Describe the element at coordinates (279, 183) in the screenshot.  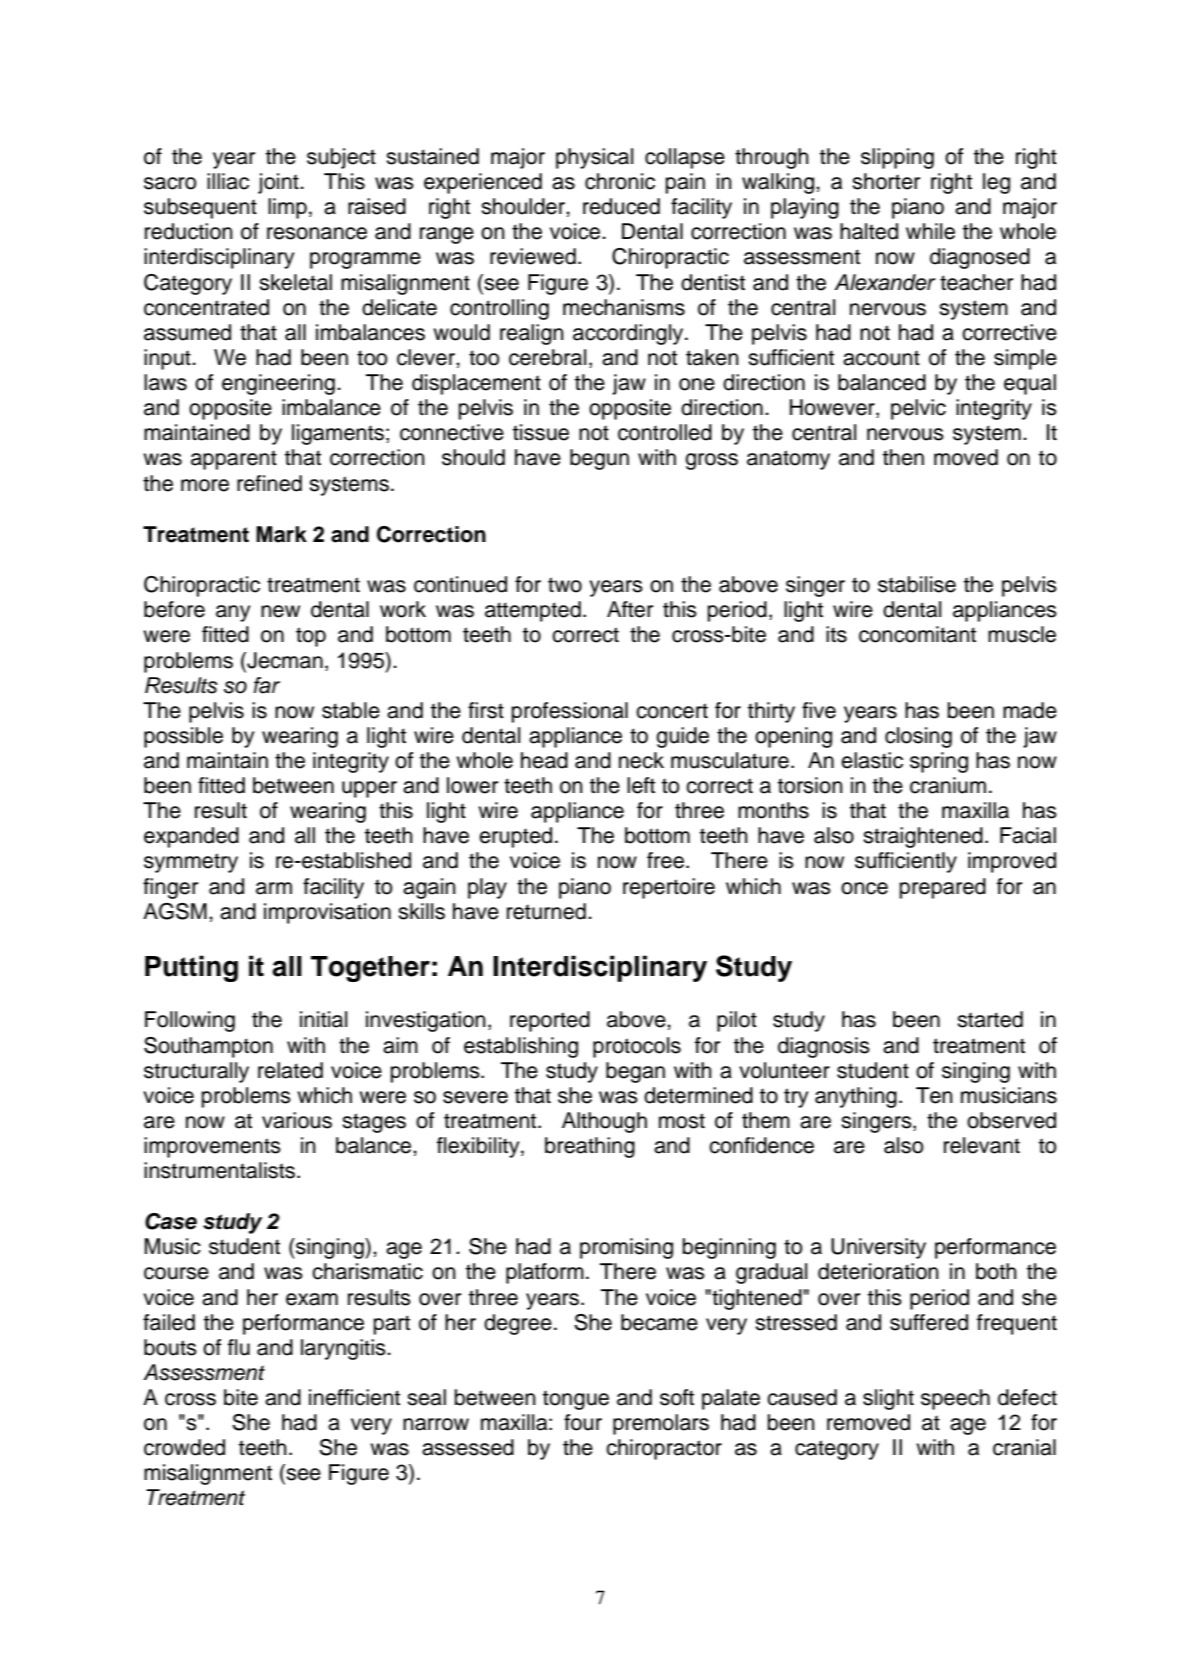
I see `joint` at that location.
